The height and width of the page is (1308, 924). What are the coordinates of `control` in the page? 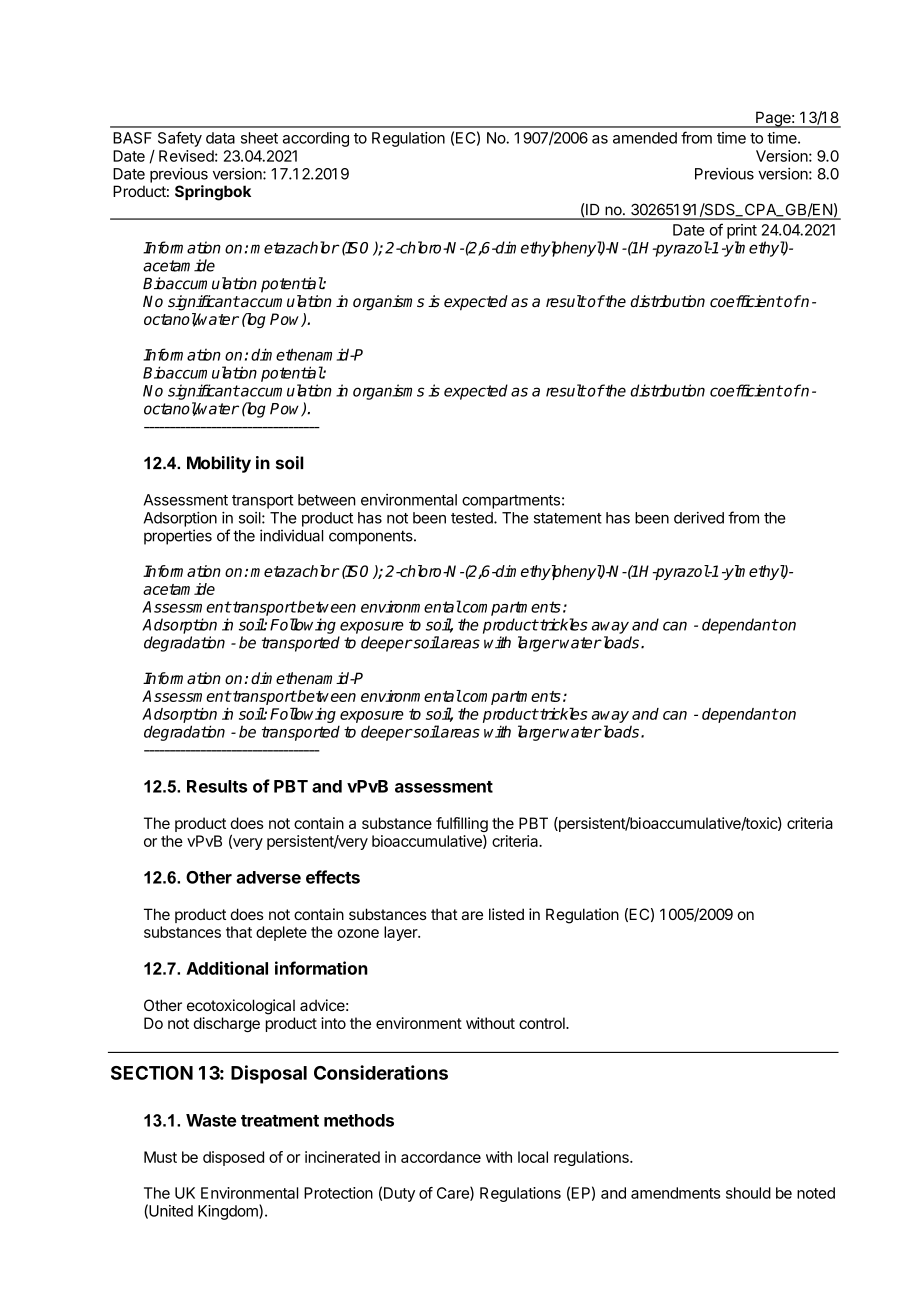 It's located at (543, 1023).
